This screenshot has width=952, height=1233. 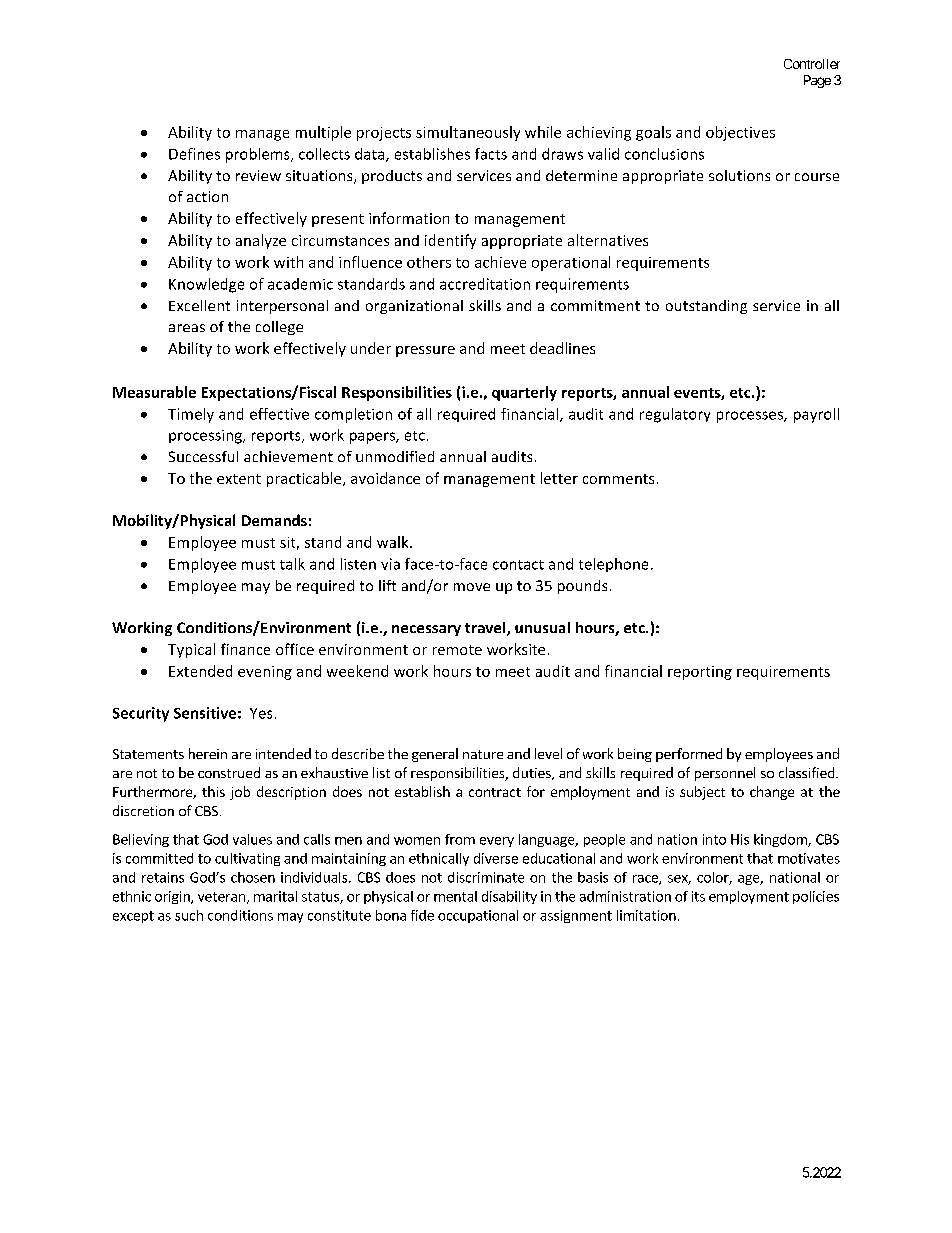 I want to click on extent, so click(x=239, y=479).
